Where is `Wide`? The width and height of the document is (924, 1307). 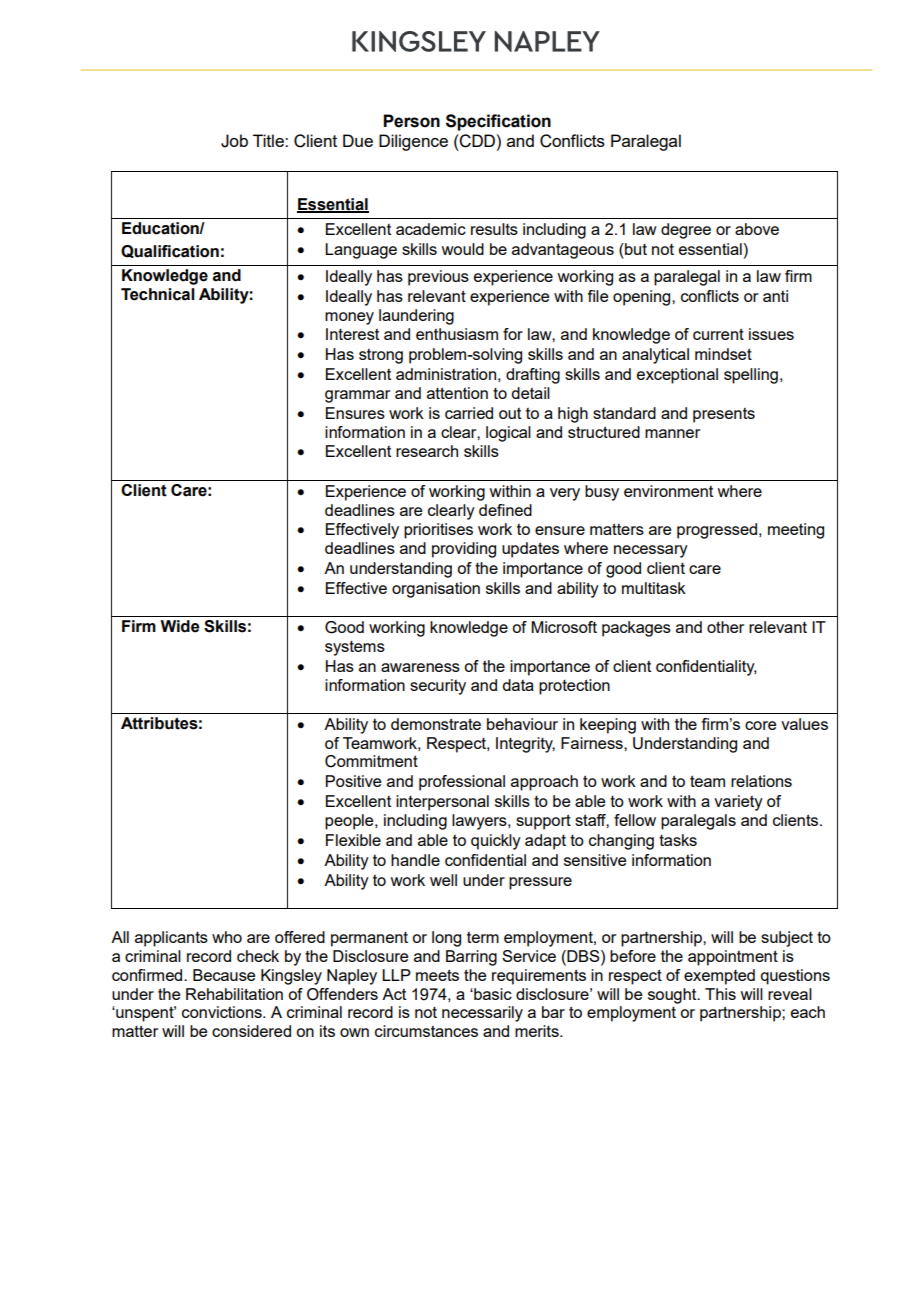 Wide is located at coordinates (180, 626).
